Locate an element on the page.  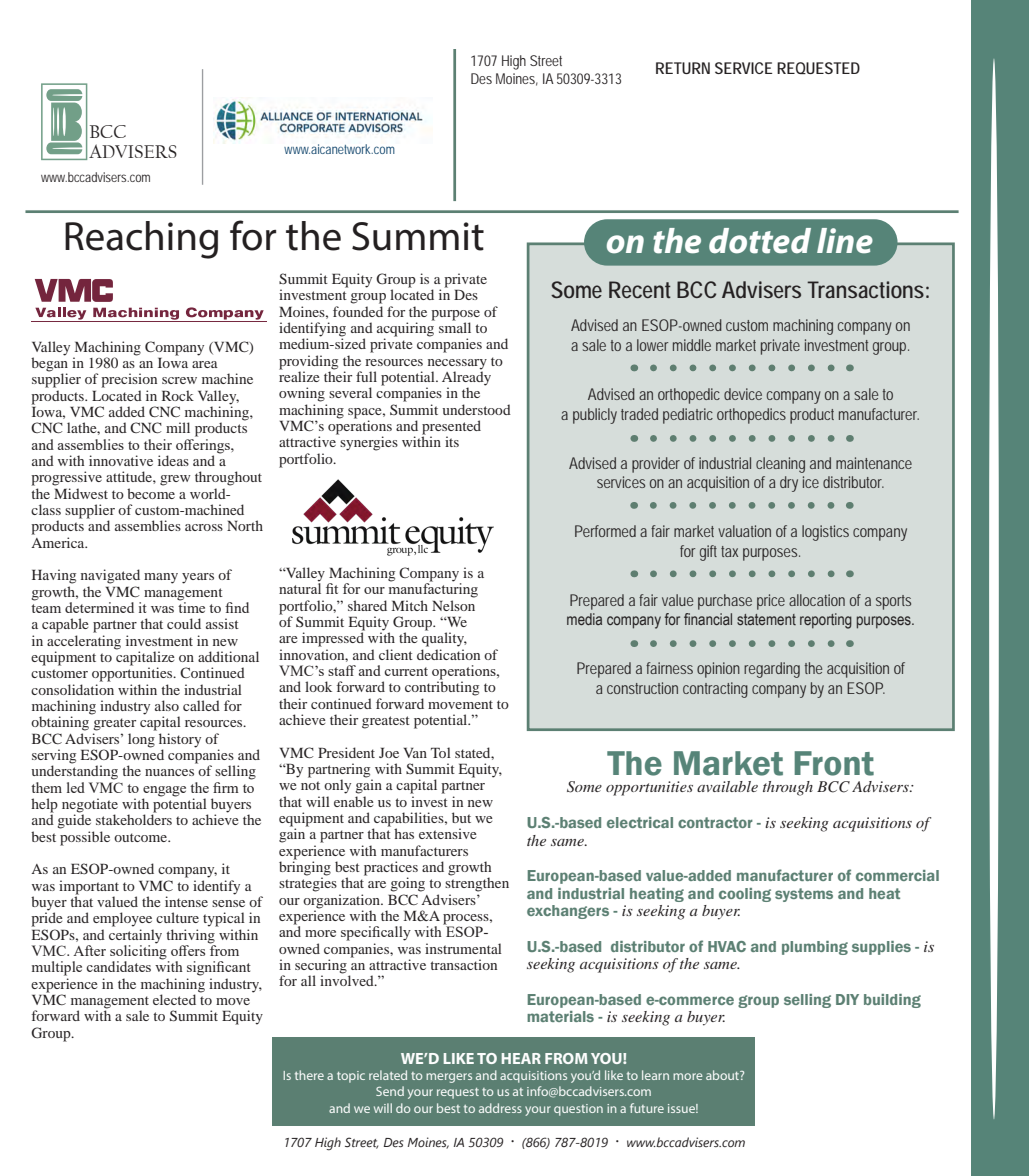
Reaching is located at coordinates (141, 240).
